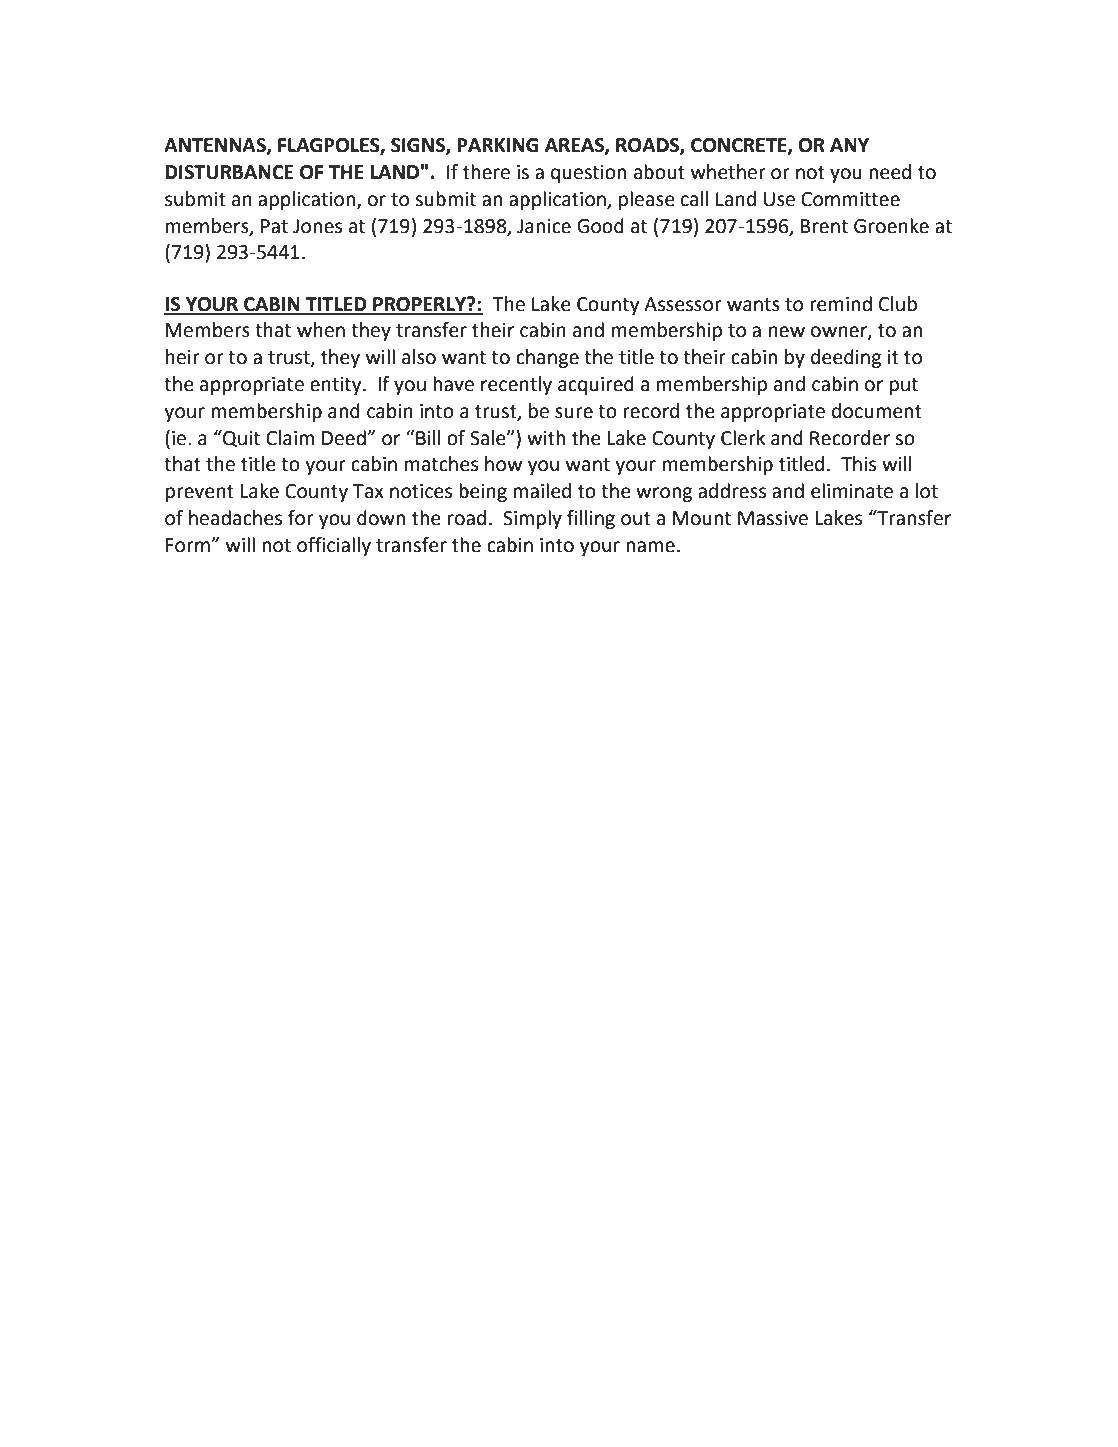 The image size is (1118, 1447). I want to click on ANY, so click(849, 145).
